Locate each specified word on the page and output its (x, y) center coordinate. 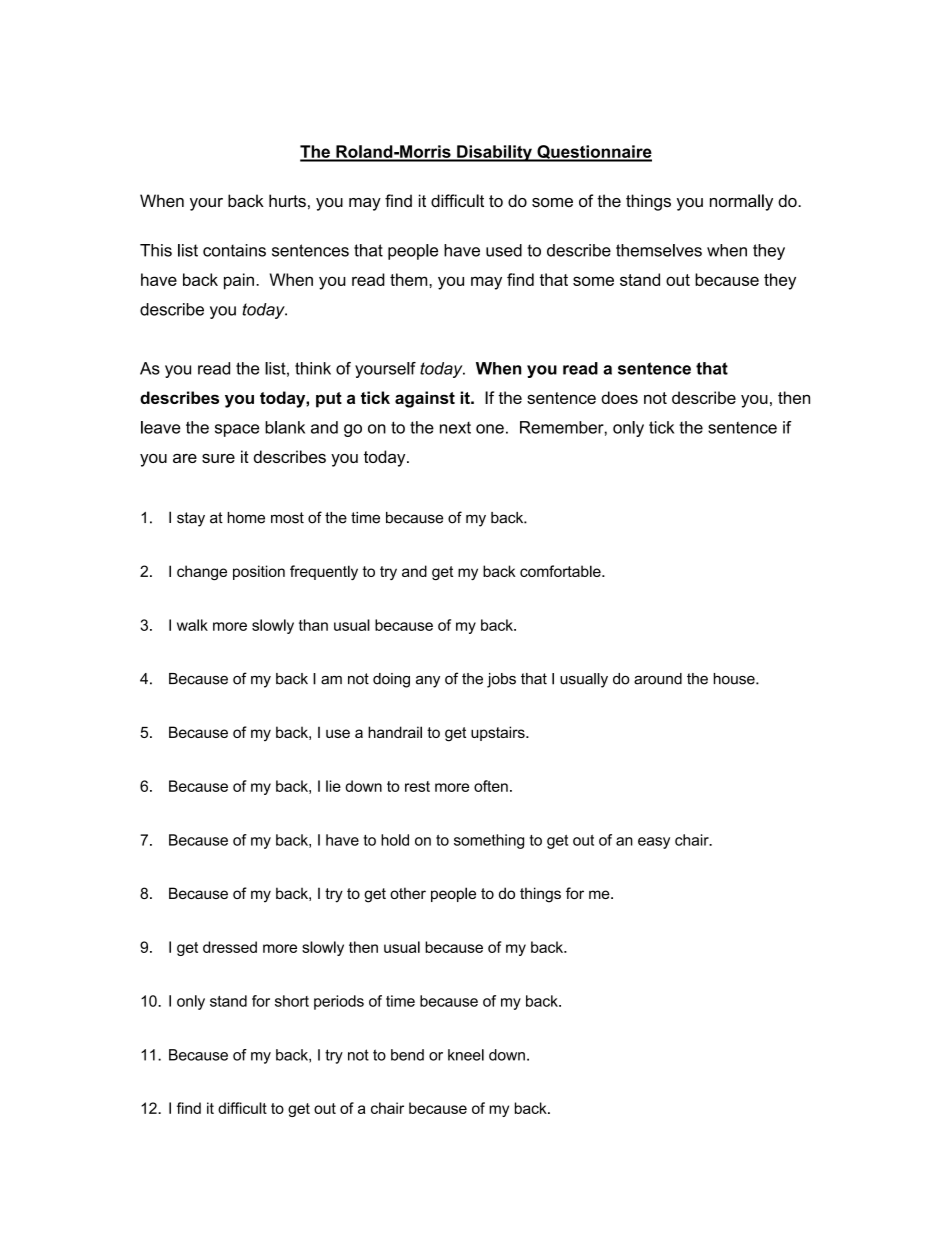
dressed (230, 947)
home (246, 518)
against (425, 399)
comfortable (561, 571)
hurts (287, 200)
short (292, 1001)
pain (239, 281)
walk (192, 625)
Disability (494, 153)
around (658, 679)
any (428, 682)
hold (395, 840)
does (619, 397)
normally (741, 202)
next (455, 428)
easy (654, 843)
